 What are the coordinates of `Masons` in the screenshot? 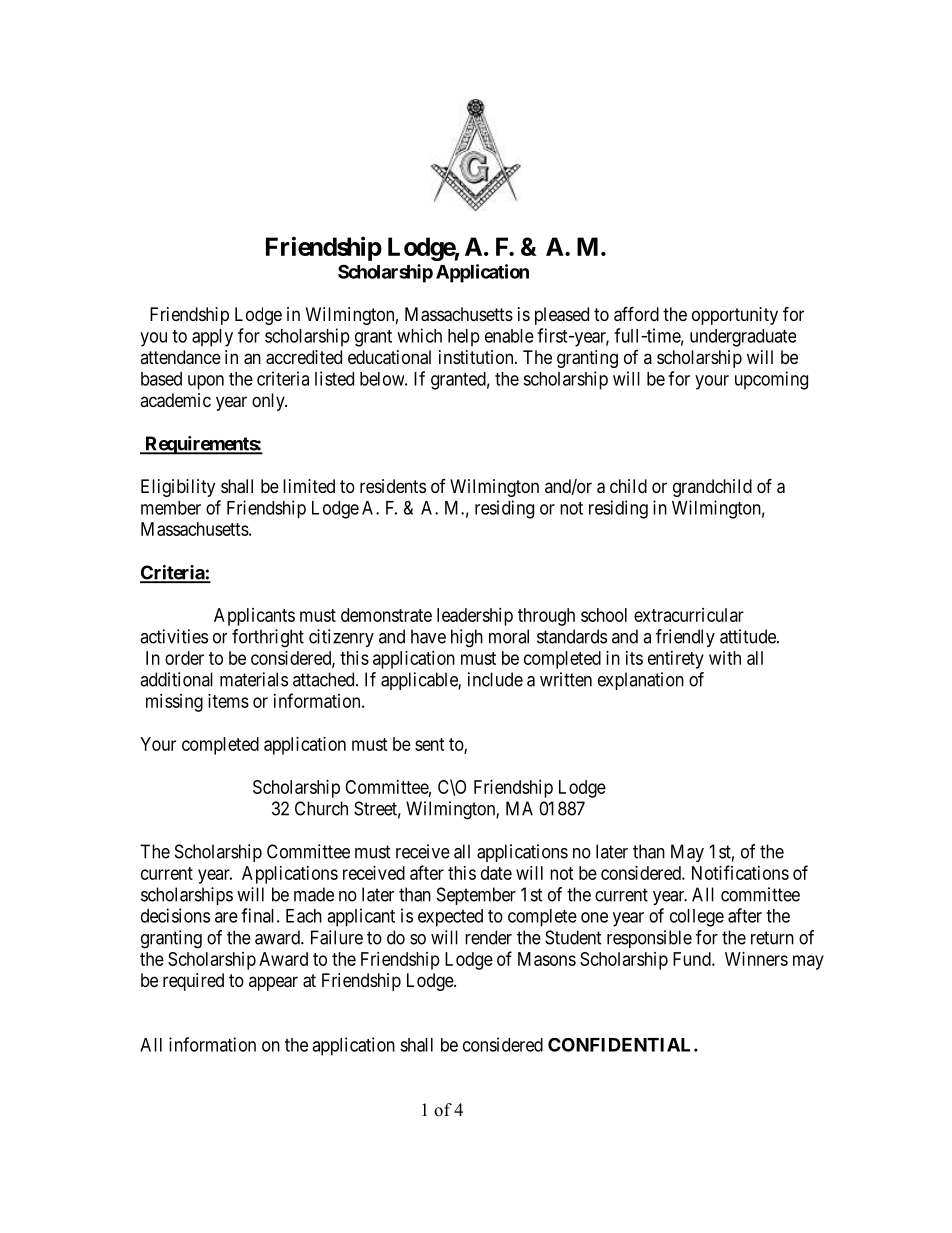 It's located at (547, 959).
